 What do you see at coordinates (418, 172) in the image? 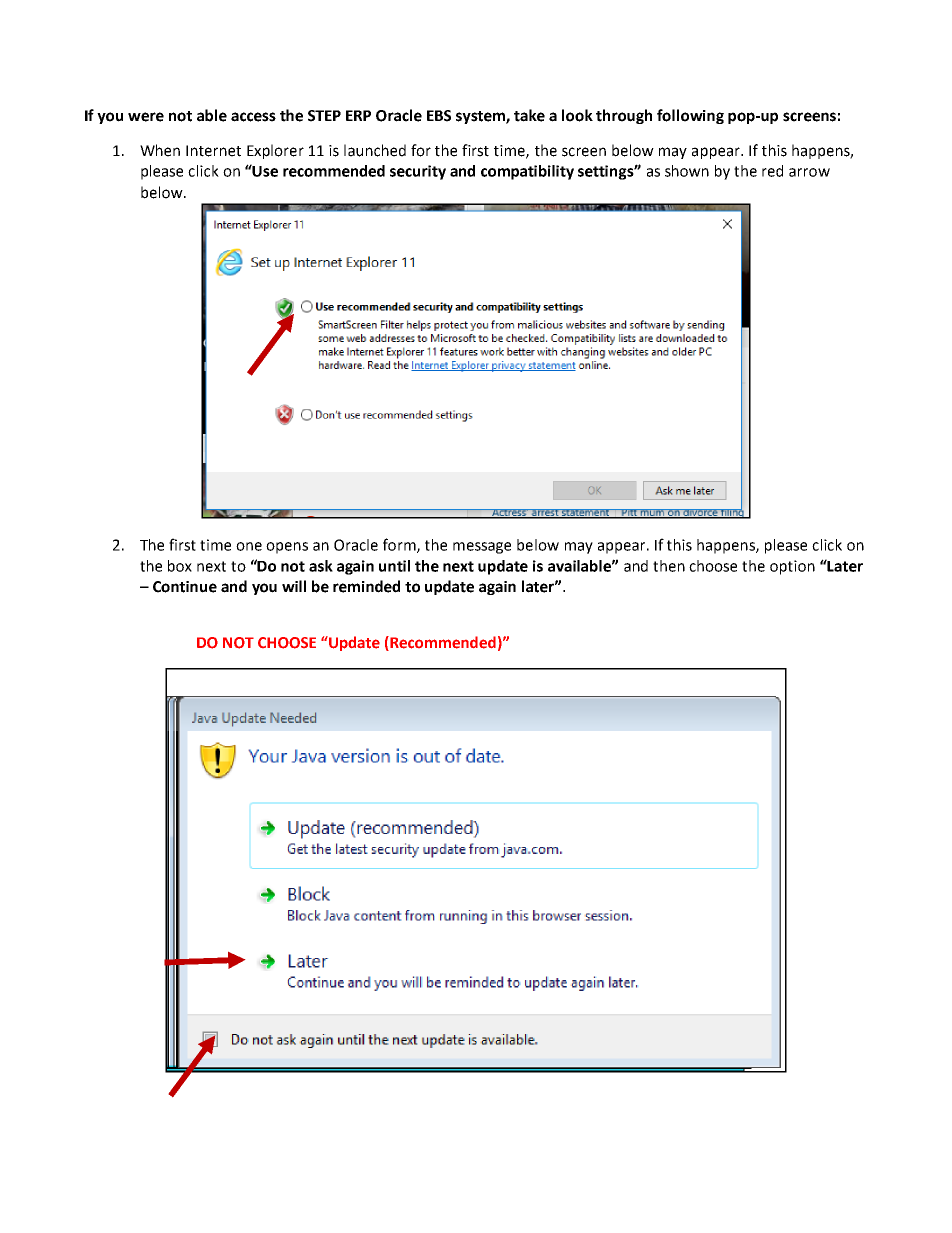
I see `security` at bounding box center [418, 172].
